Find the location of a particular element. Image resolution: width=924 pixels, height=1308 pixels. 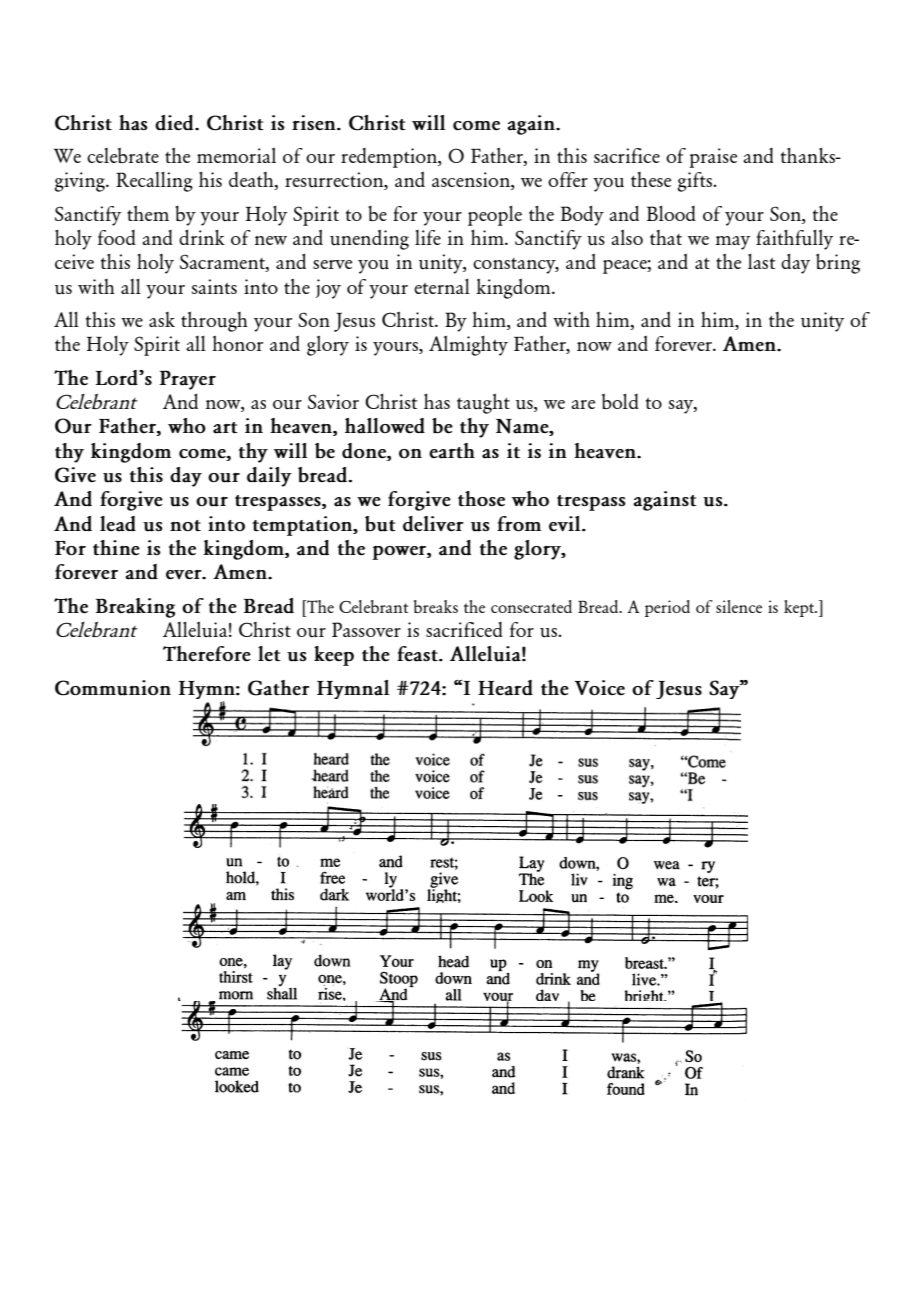

praise is located at coordinates (713, 158).
